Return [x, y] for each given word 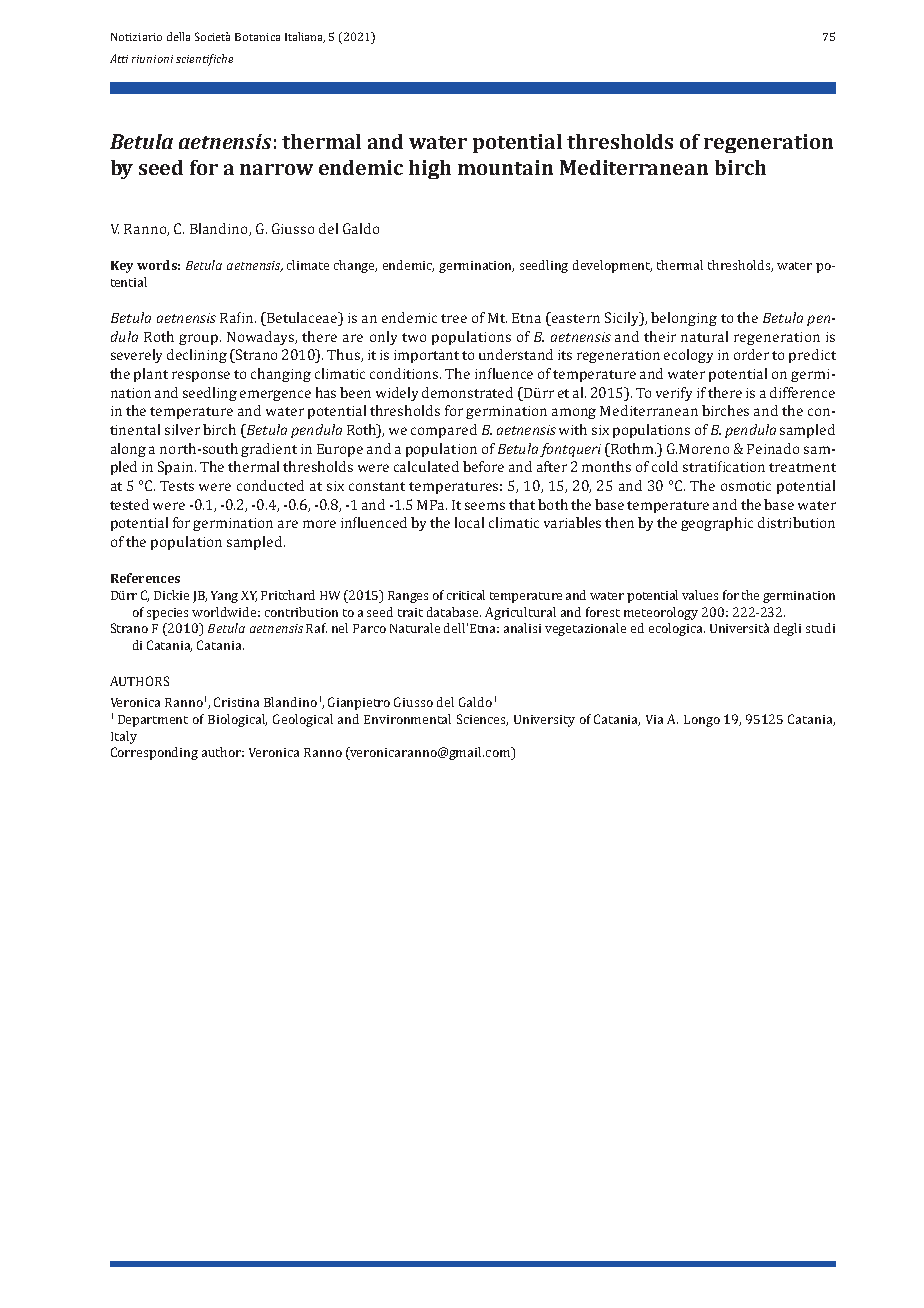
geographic [717, 524]
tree [454, 318]
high [430, 169]
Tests [177, 486]
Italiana [305, 37]
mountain [505, 167]
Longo [702, 721]
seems [485, 506]
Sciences [482, 720]
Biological [237, 720]
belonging [684, 319]
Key [122, 267]
